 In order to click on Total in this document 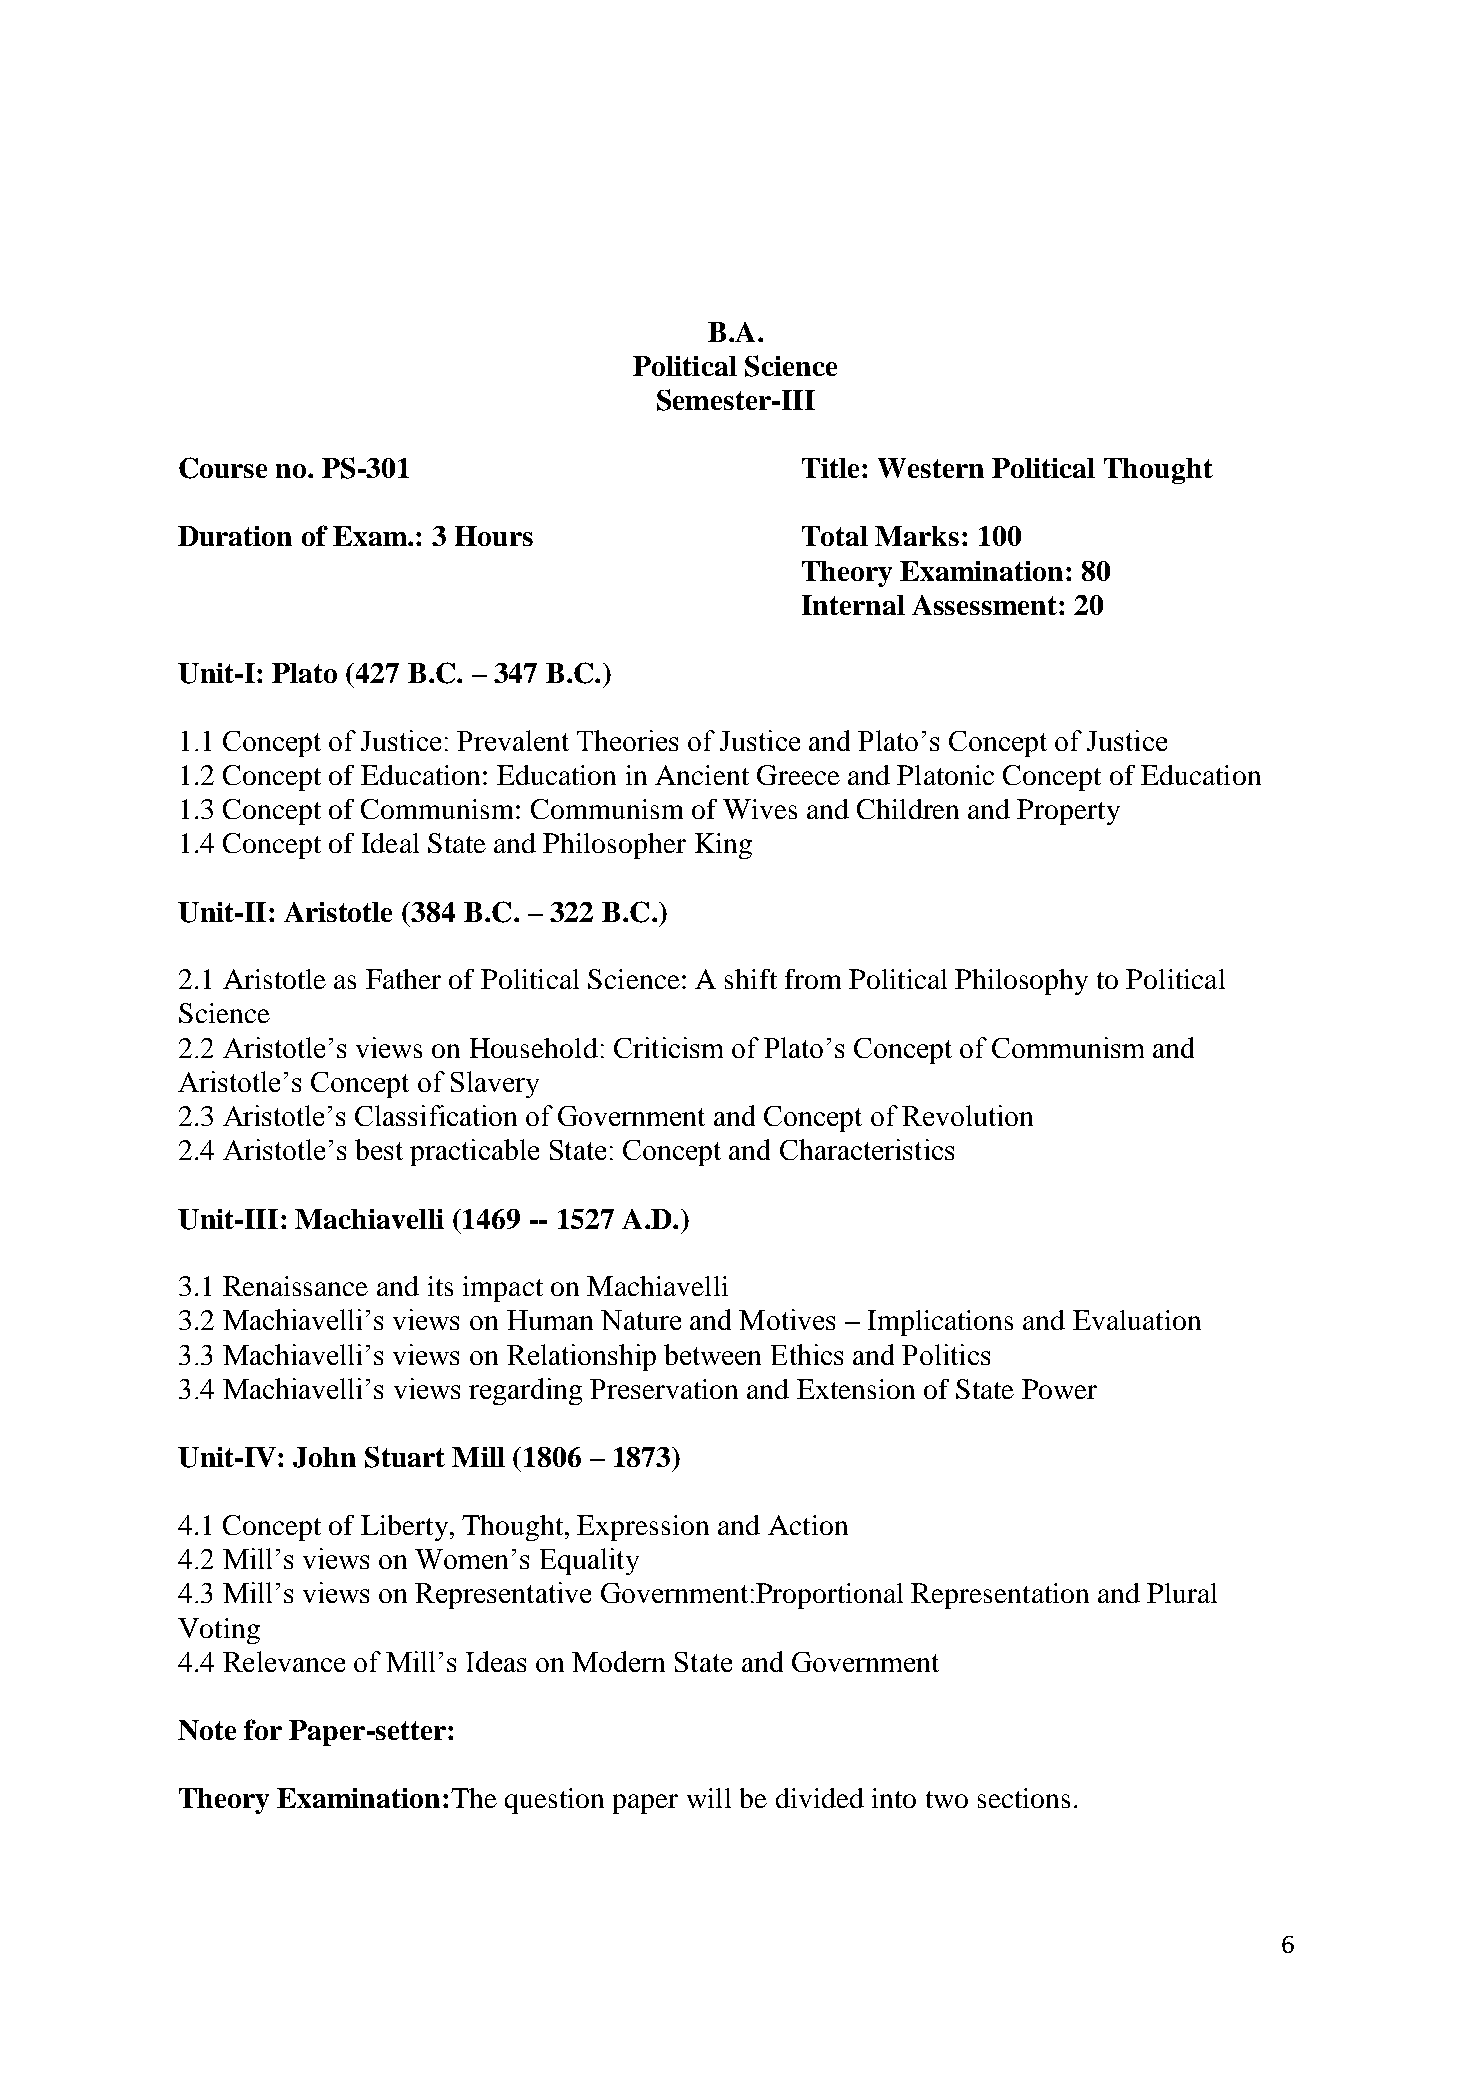, I will do `click(835, 536)`.
